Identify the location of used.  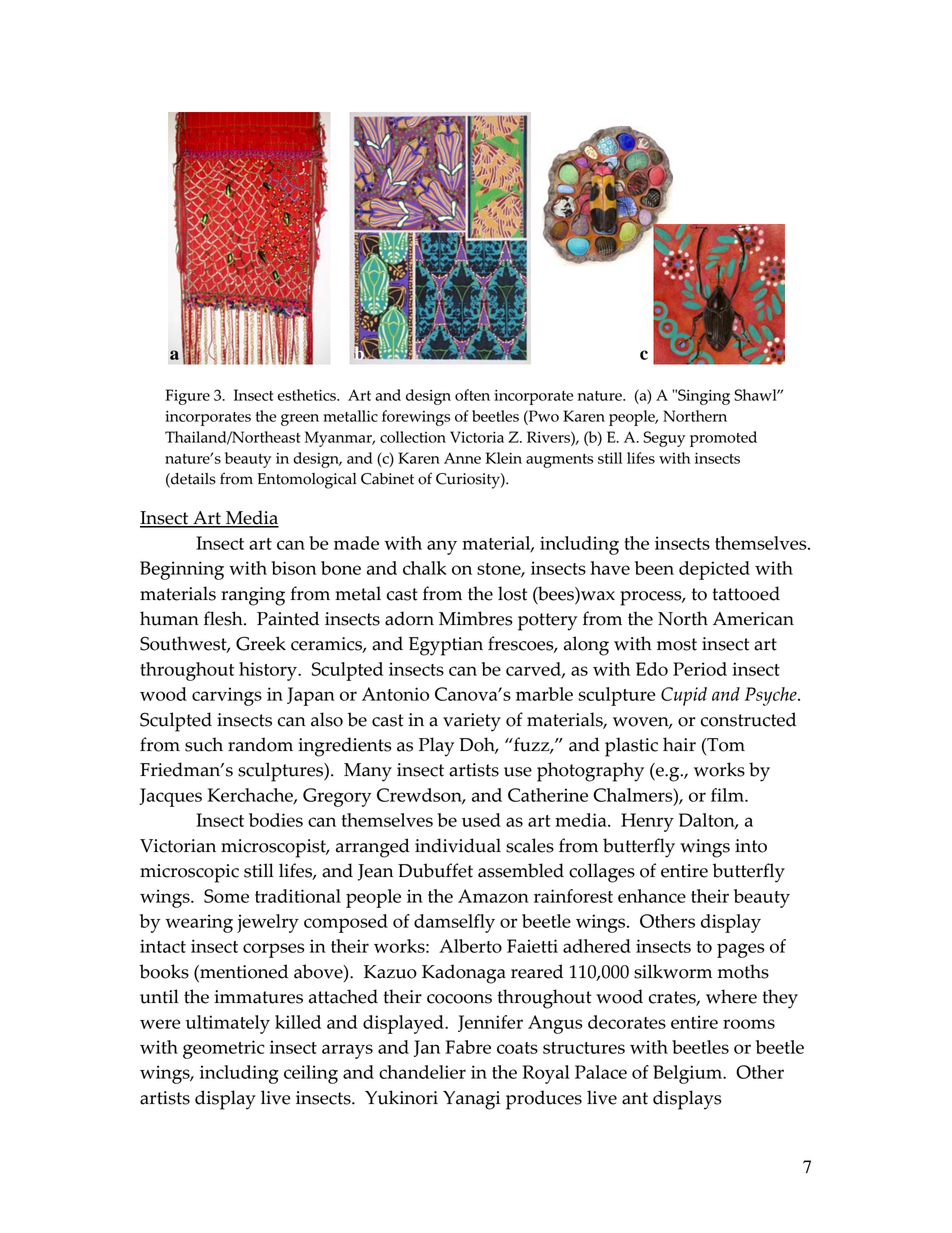
(481, 820).
